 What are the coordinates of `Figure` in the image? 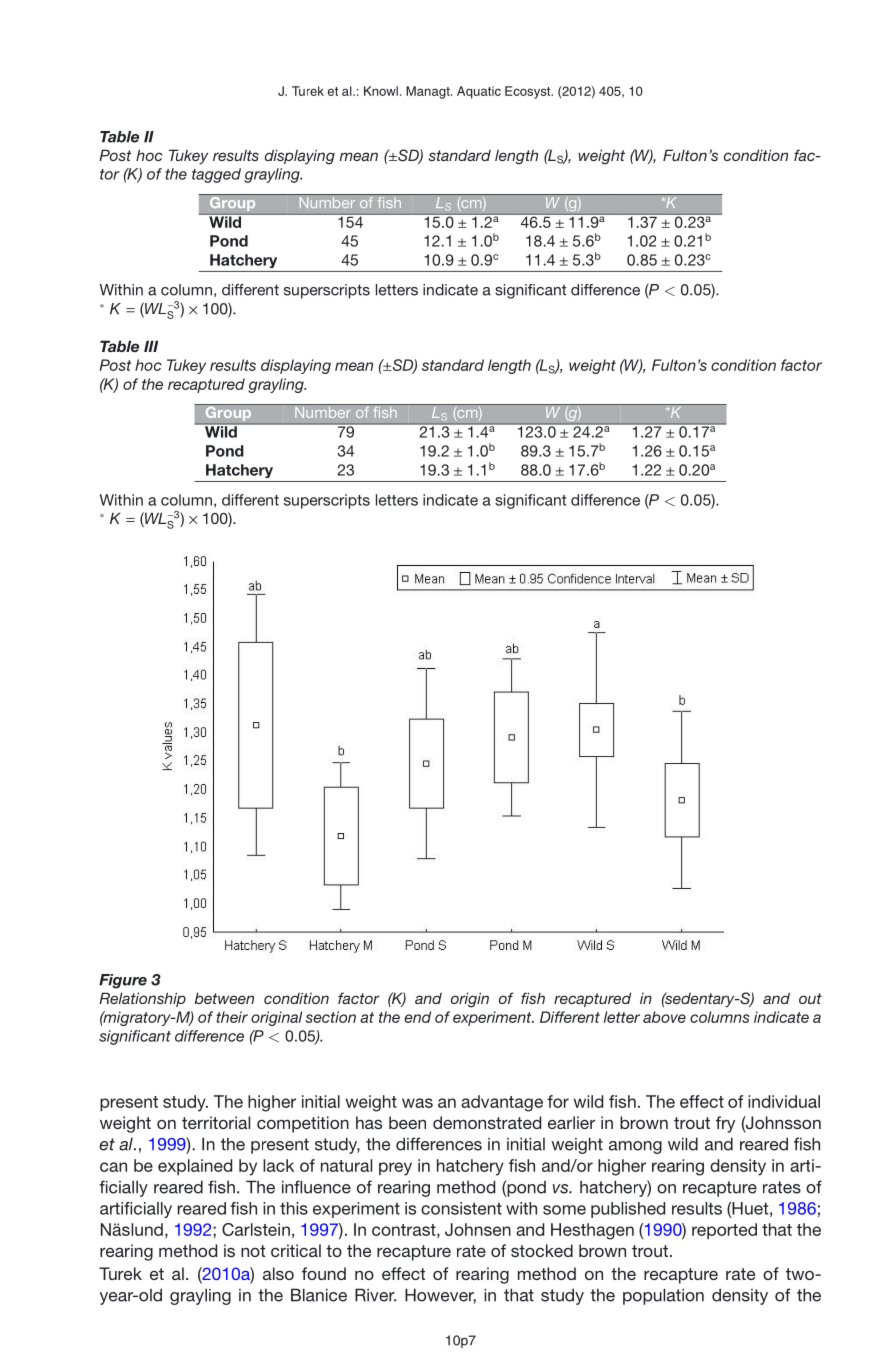 It's located at (123, 981).
